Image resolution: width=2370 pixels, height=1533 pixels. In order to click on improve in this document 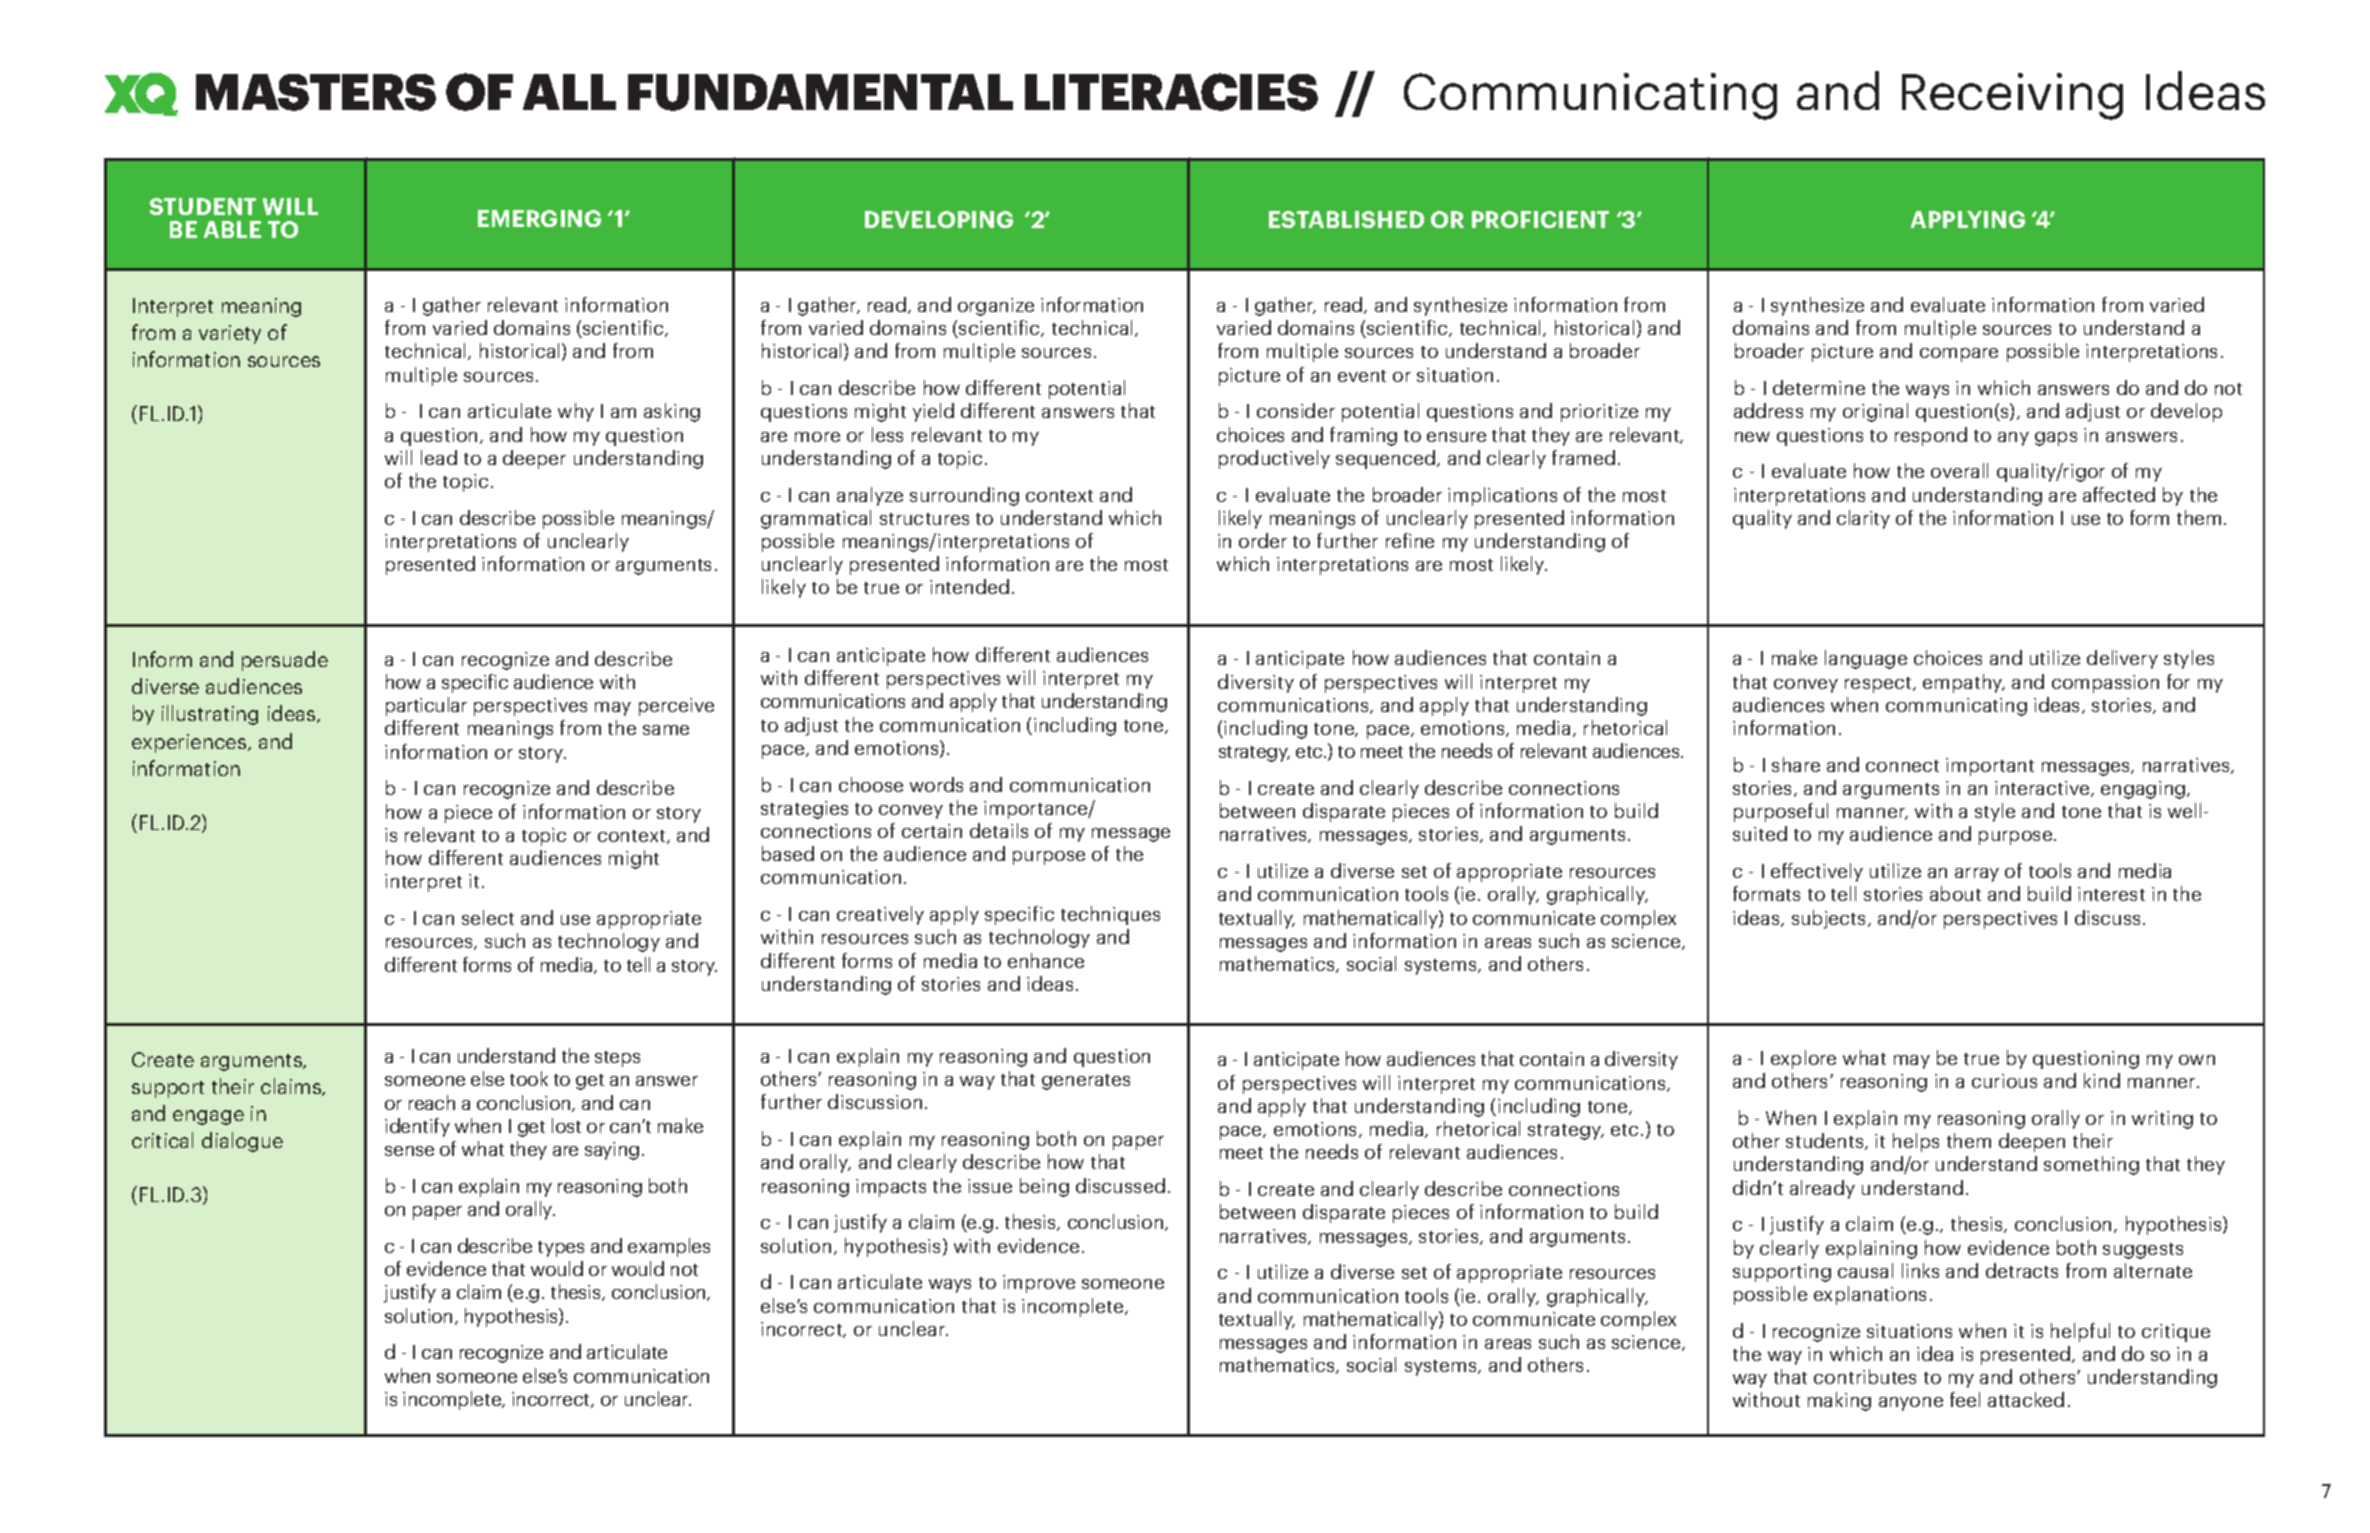, I will do `click(1039, 1284)`.
